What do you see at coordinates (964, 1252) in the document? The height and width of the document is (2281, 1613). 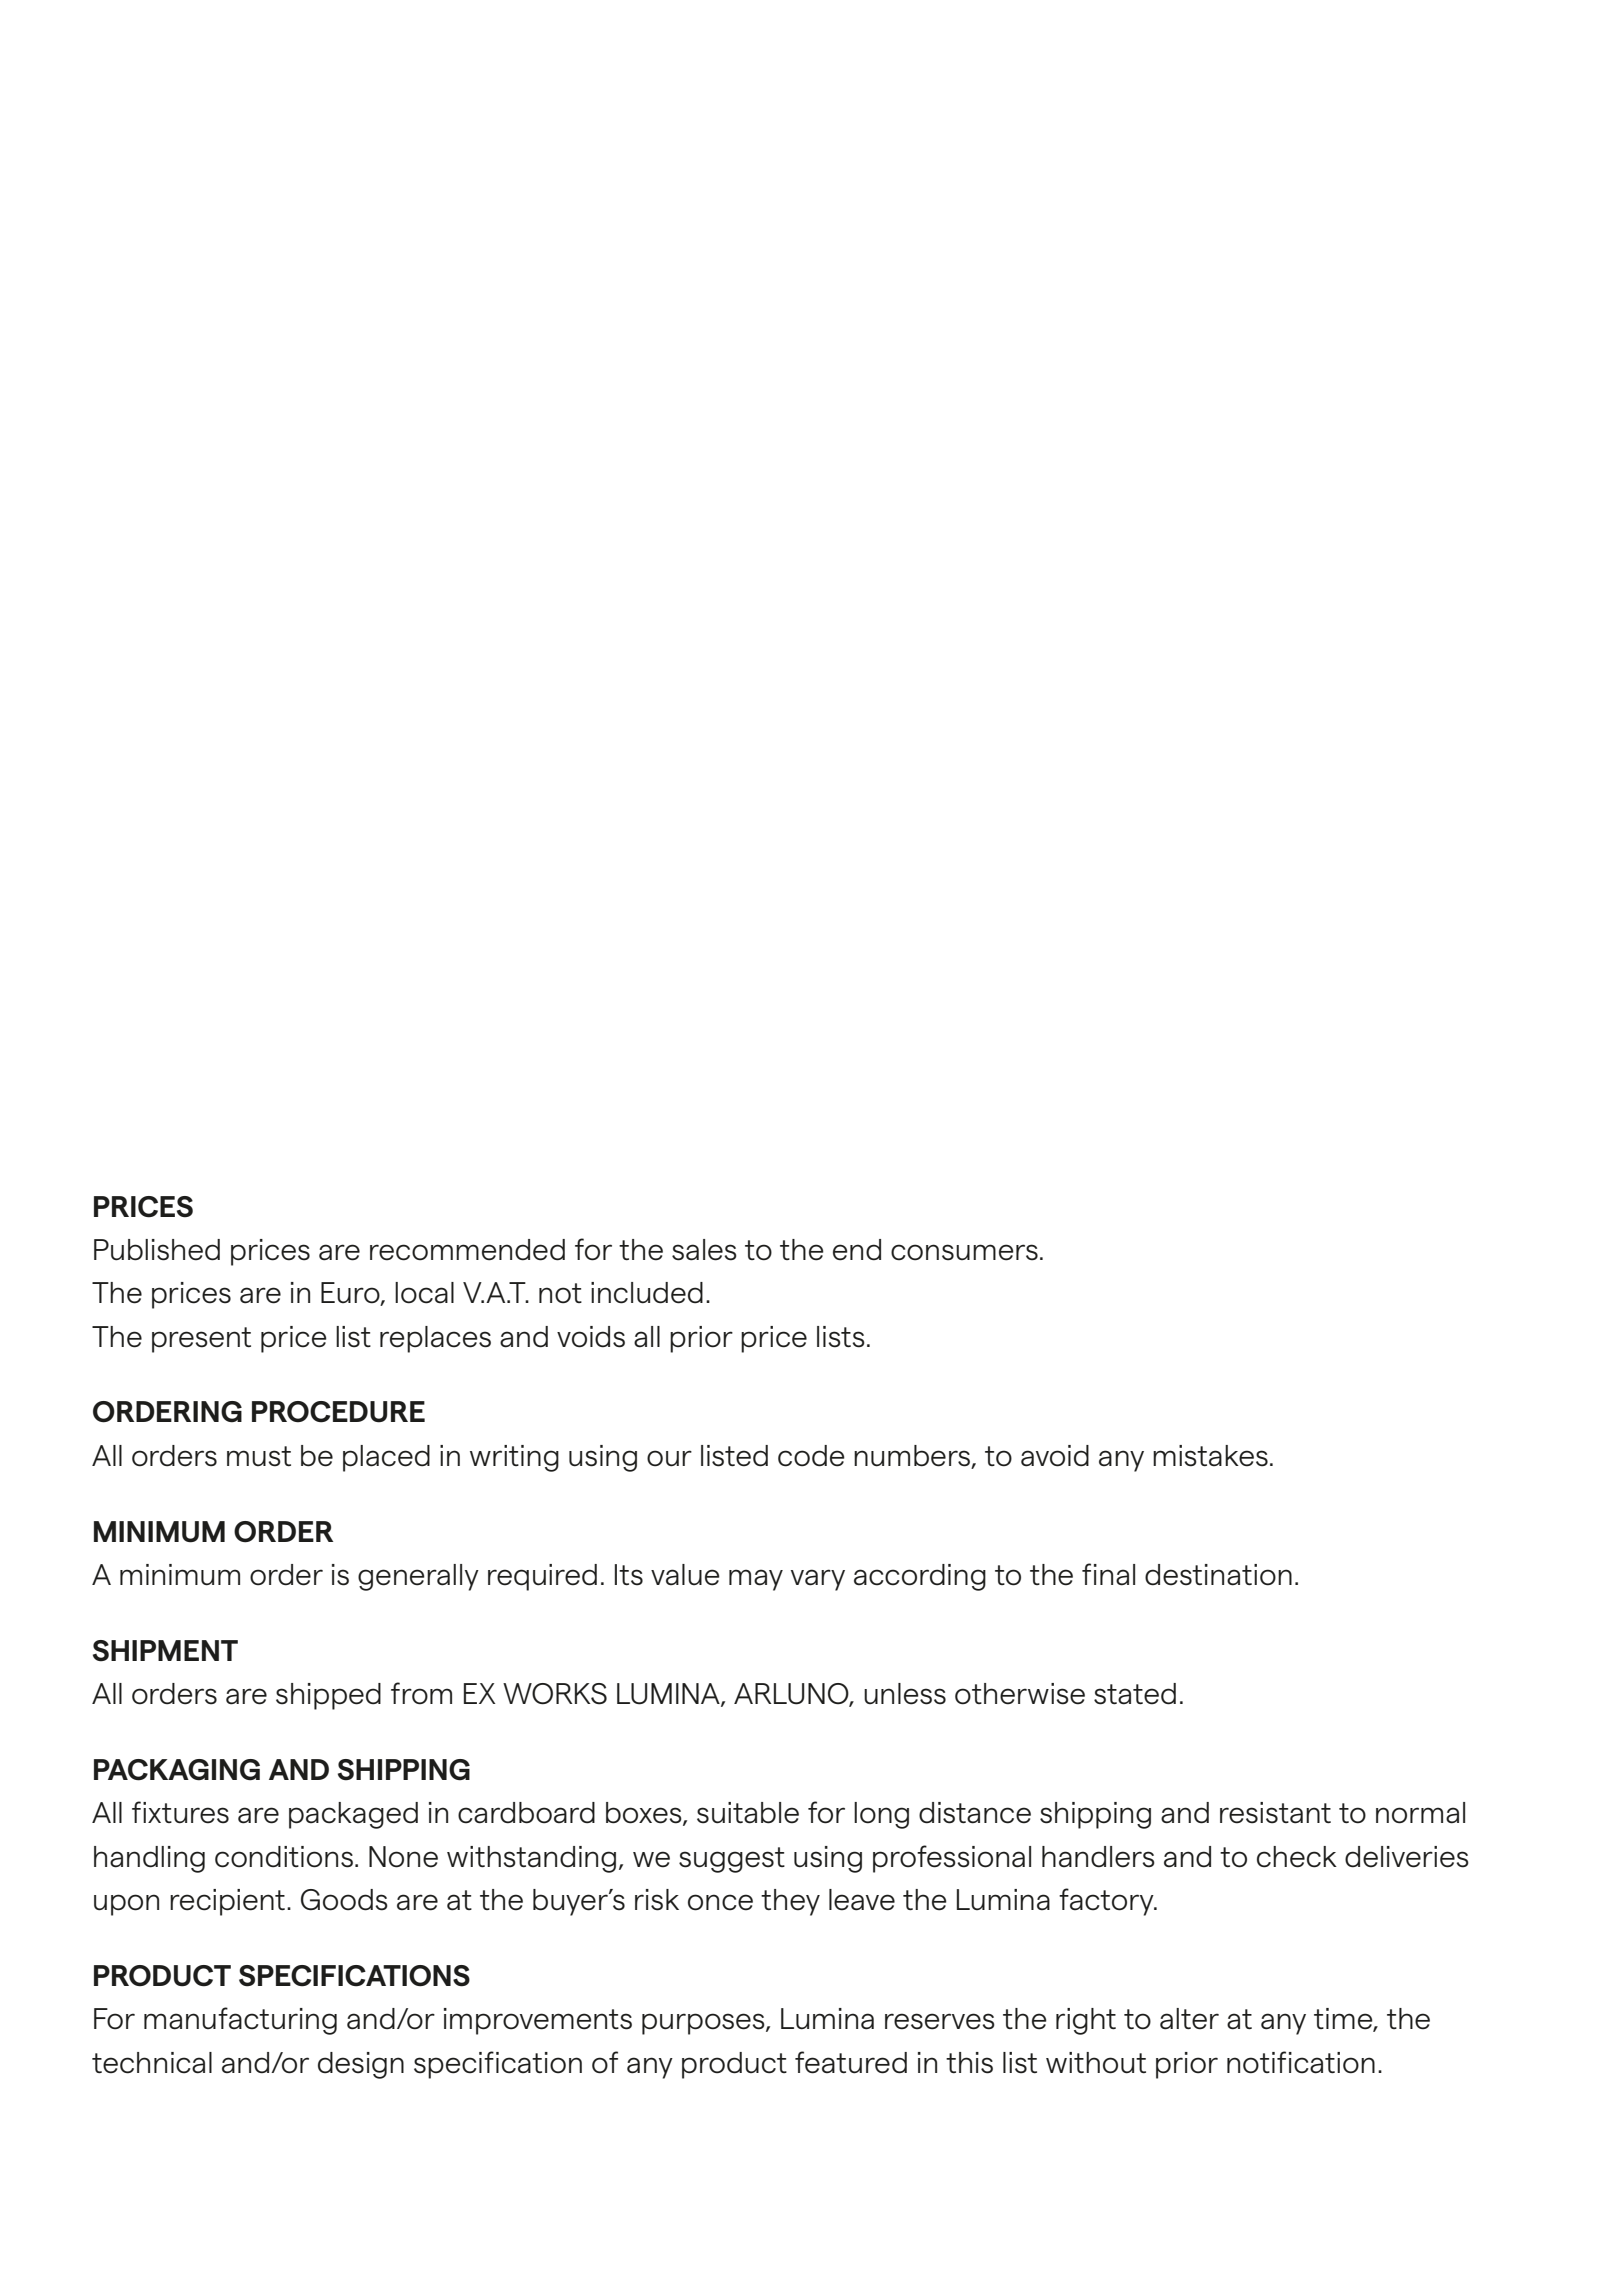 I see `consumers` at bounding box center [964, 1252].
